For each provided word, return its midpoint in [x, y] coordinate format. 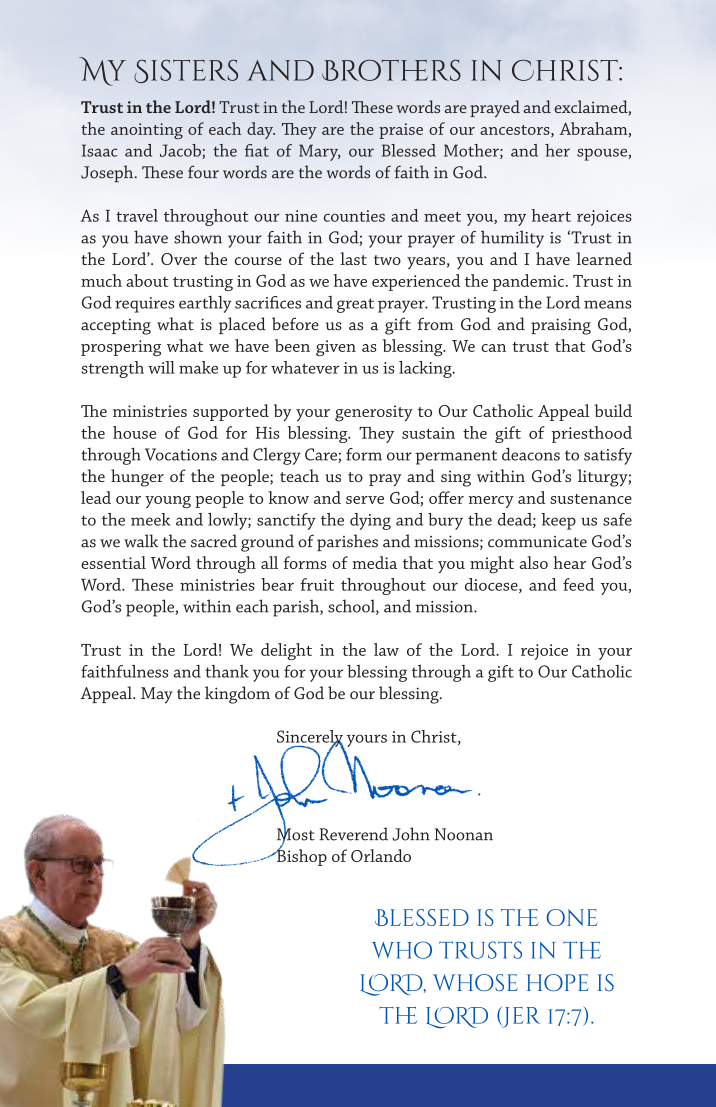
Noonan [464, 834]
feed [578, 584]
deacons [531, 454]
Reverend [353, 834]
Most [296, 834]
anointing [147, 131]
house [134, 432]
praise [401, 131]
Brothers [391, 70]
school [352, 607]
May [157, 695]
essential [113, 562]
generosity [374, 413]
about [147, 280]
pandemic [530, 282]
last [353, 258]
